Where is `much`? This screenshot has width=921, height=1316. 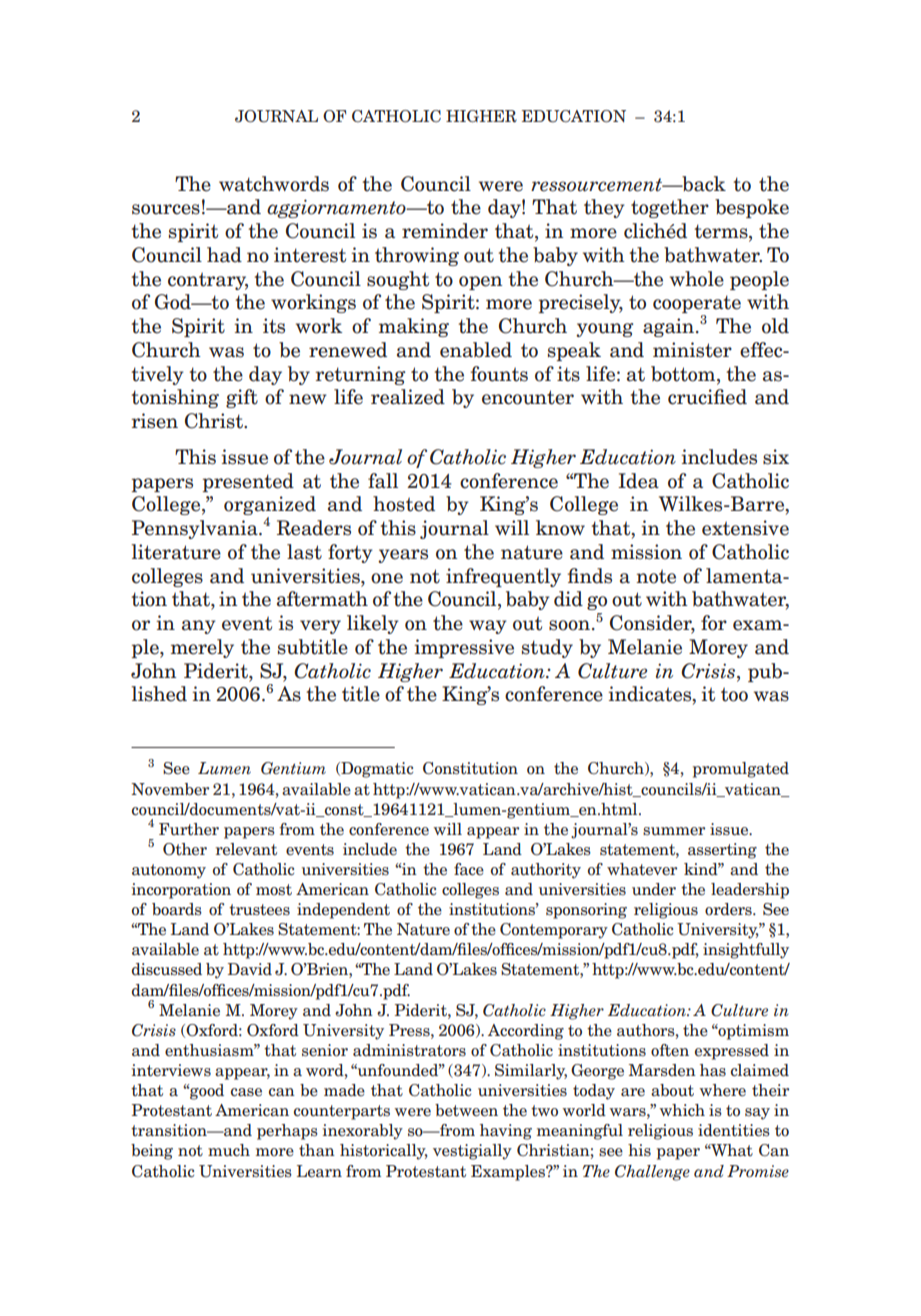 much is located at coordinates (229, 1150).
